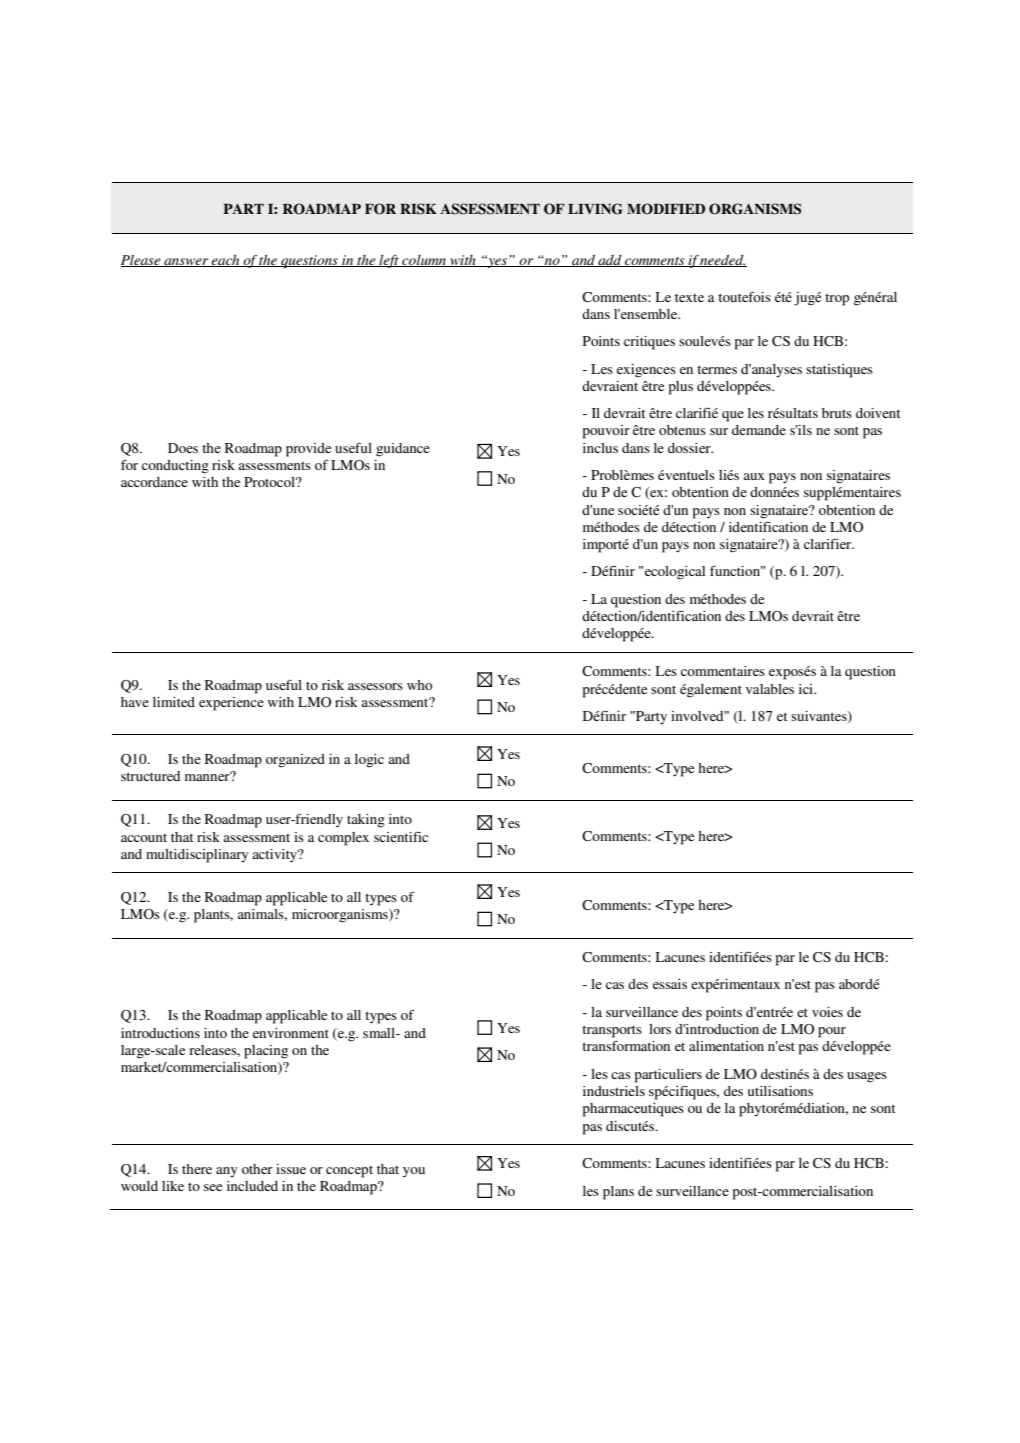  I want to click on guidance, so click(403, 450).
